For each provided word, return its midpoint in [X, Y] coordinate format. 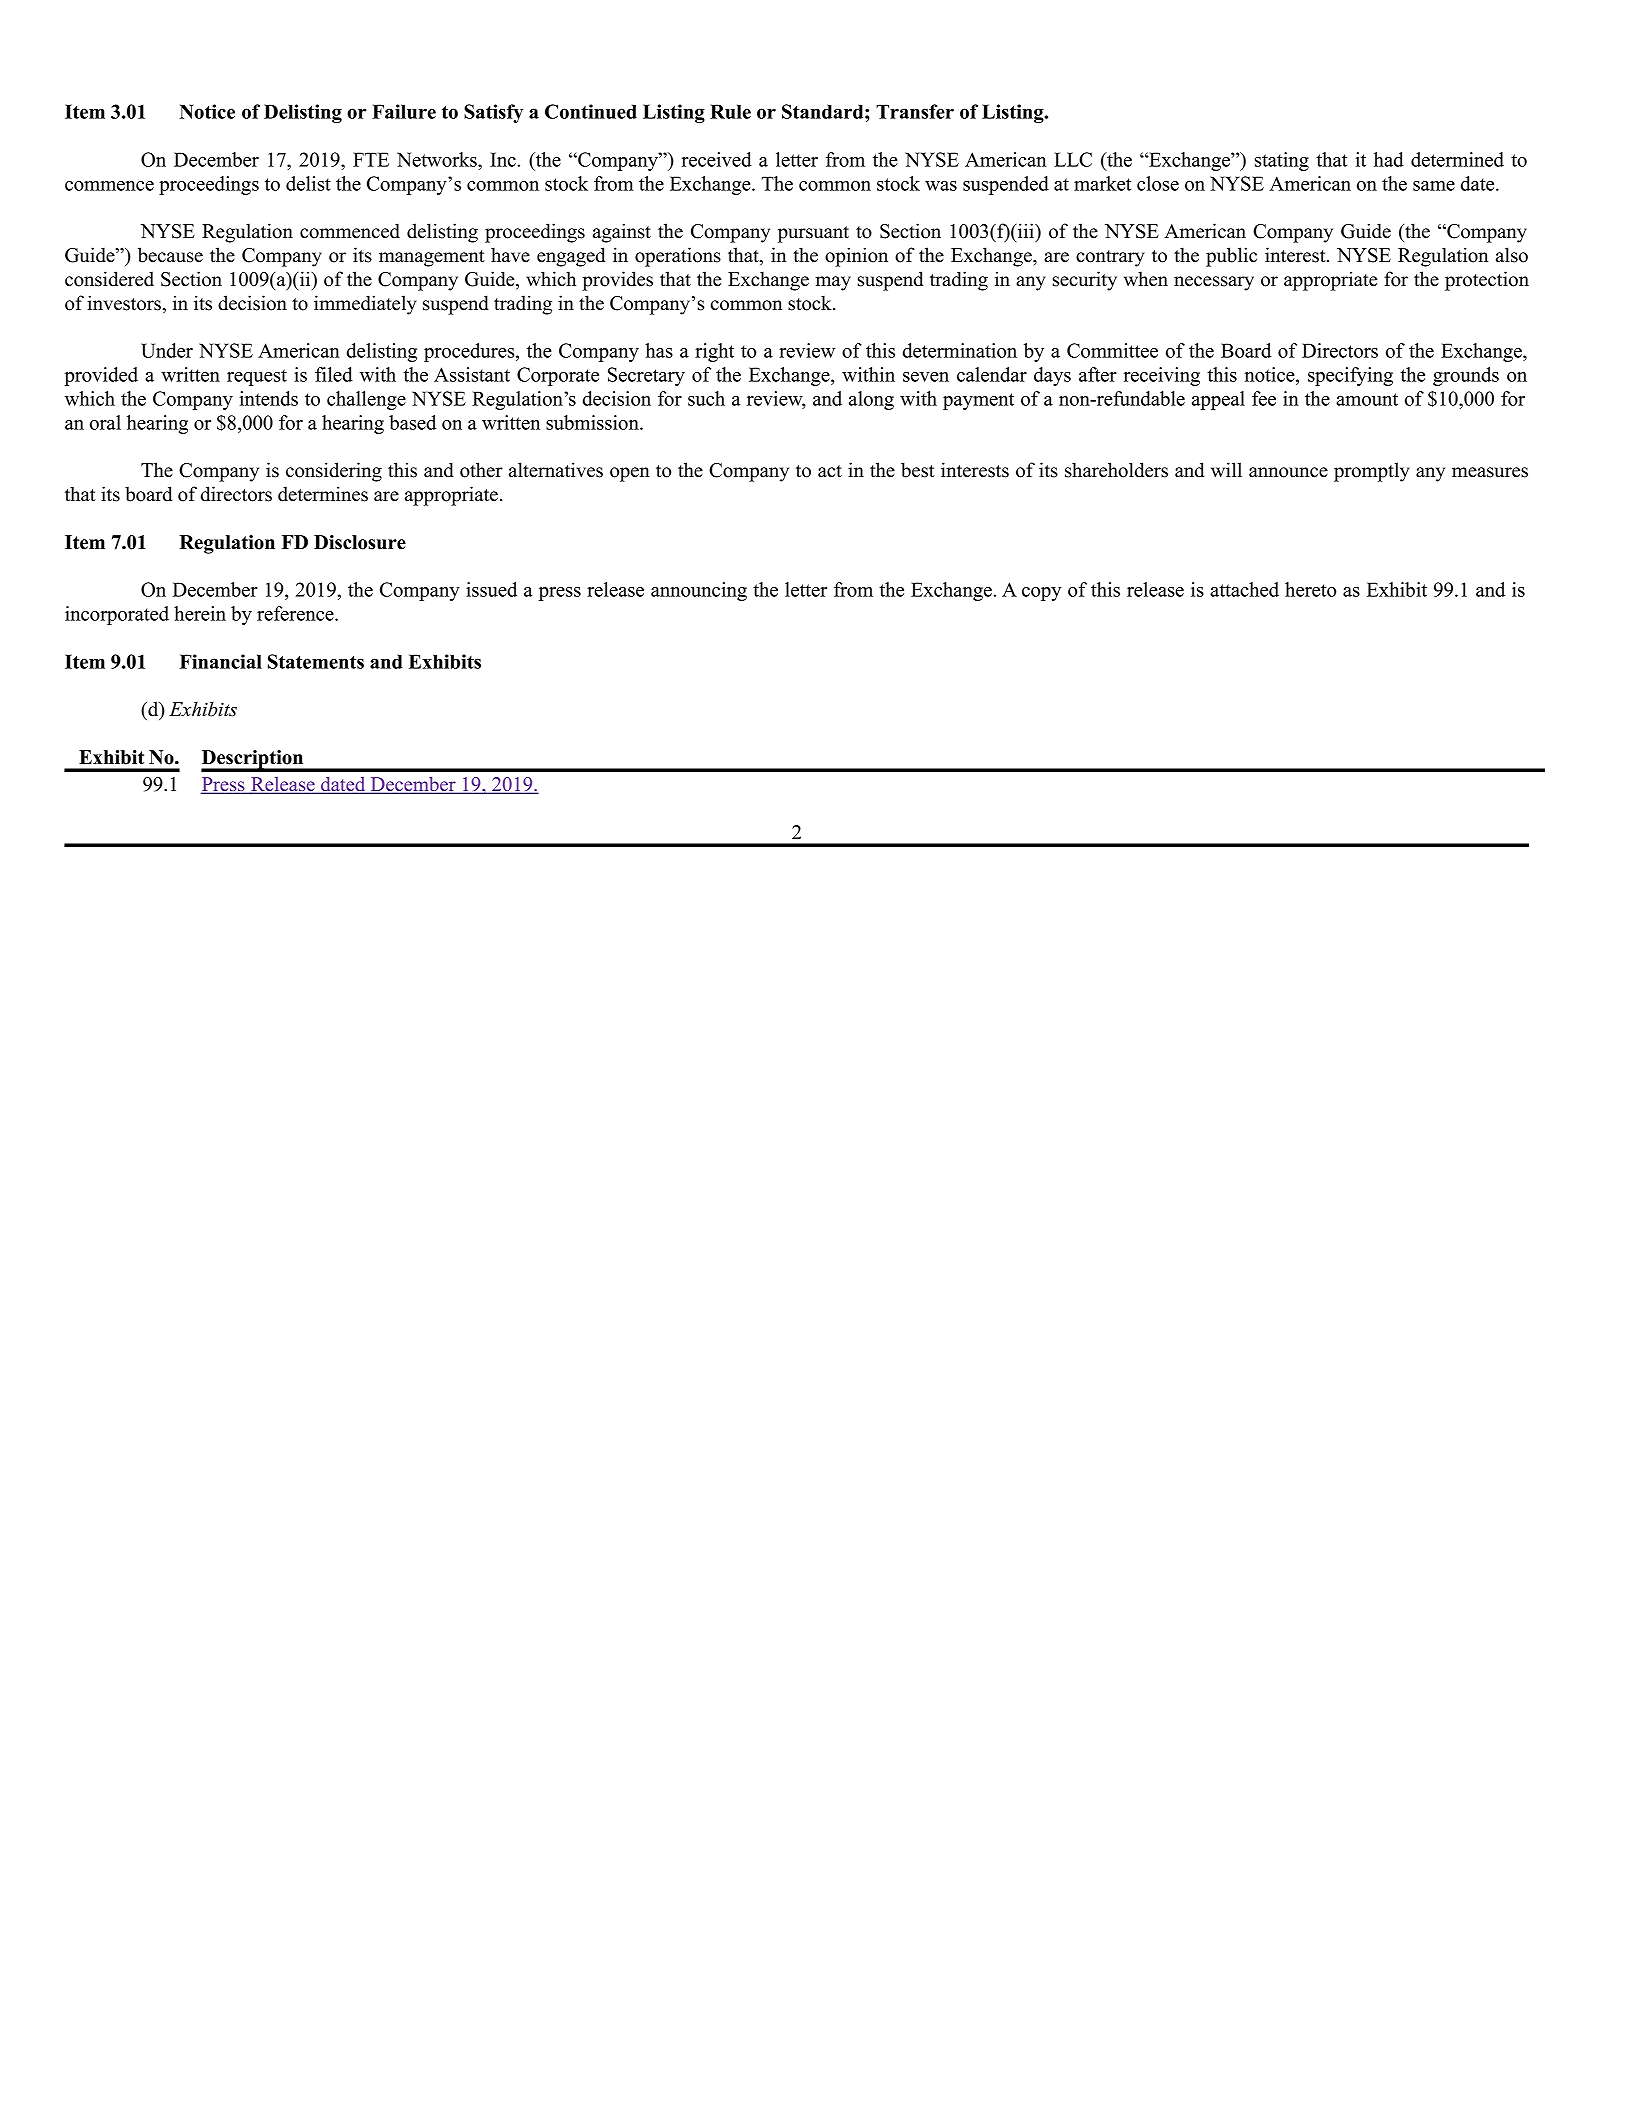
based [412, 422]
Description [253, 760]
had [1389, 159]
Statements [316, 661]
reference [296, 613]
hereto [1310, 589]
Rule [730, 111]
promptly [1372, 472]
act [830, 471]
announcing [699, 591]
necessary [1214, 283]
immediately [365, 305]
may [833, 283]
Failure [404, 111]
